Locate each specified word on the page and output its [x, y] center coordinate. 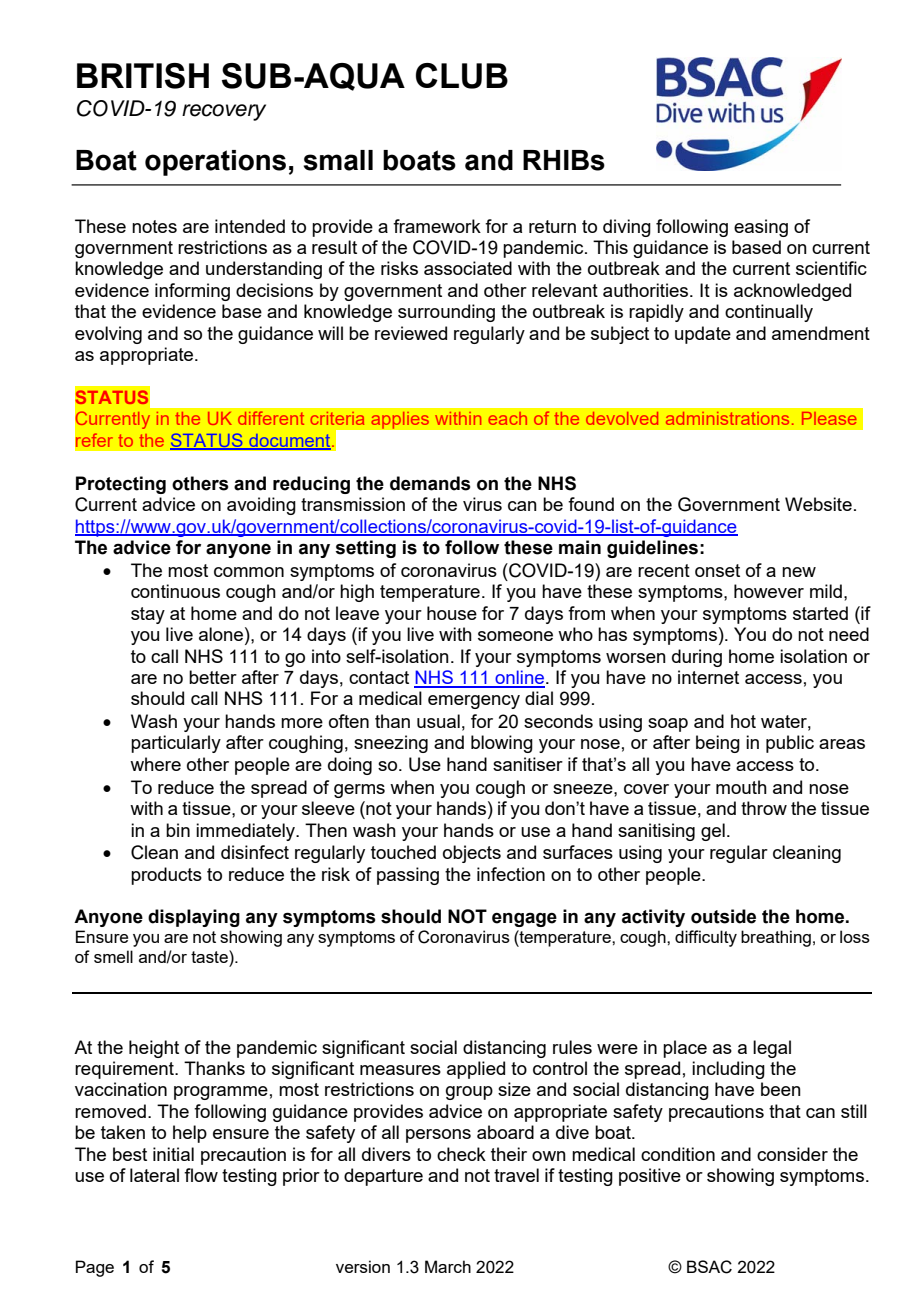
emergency [474, 702]
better [213, 677]
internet [708, 677]
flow [201, 1175]
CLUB [462, 76]
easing [761, 228]
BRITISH [143, 76]
